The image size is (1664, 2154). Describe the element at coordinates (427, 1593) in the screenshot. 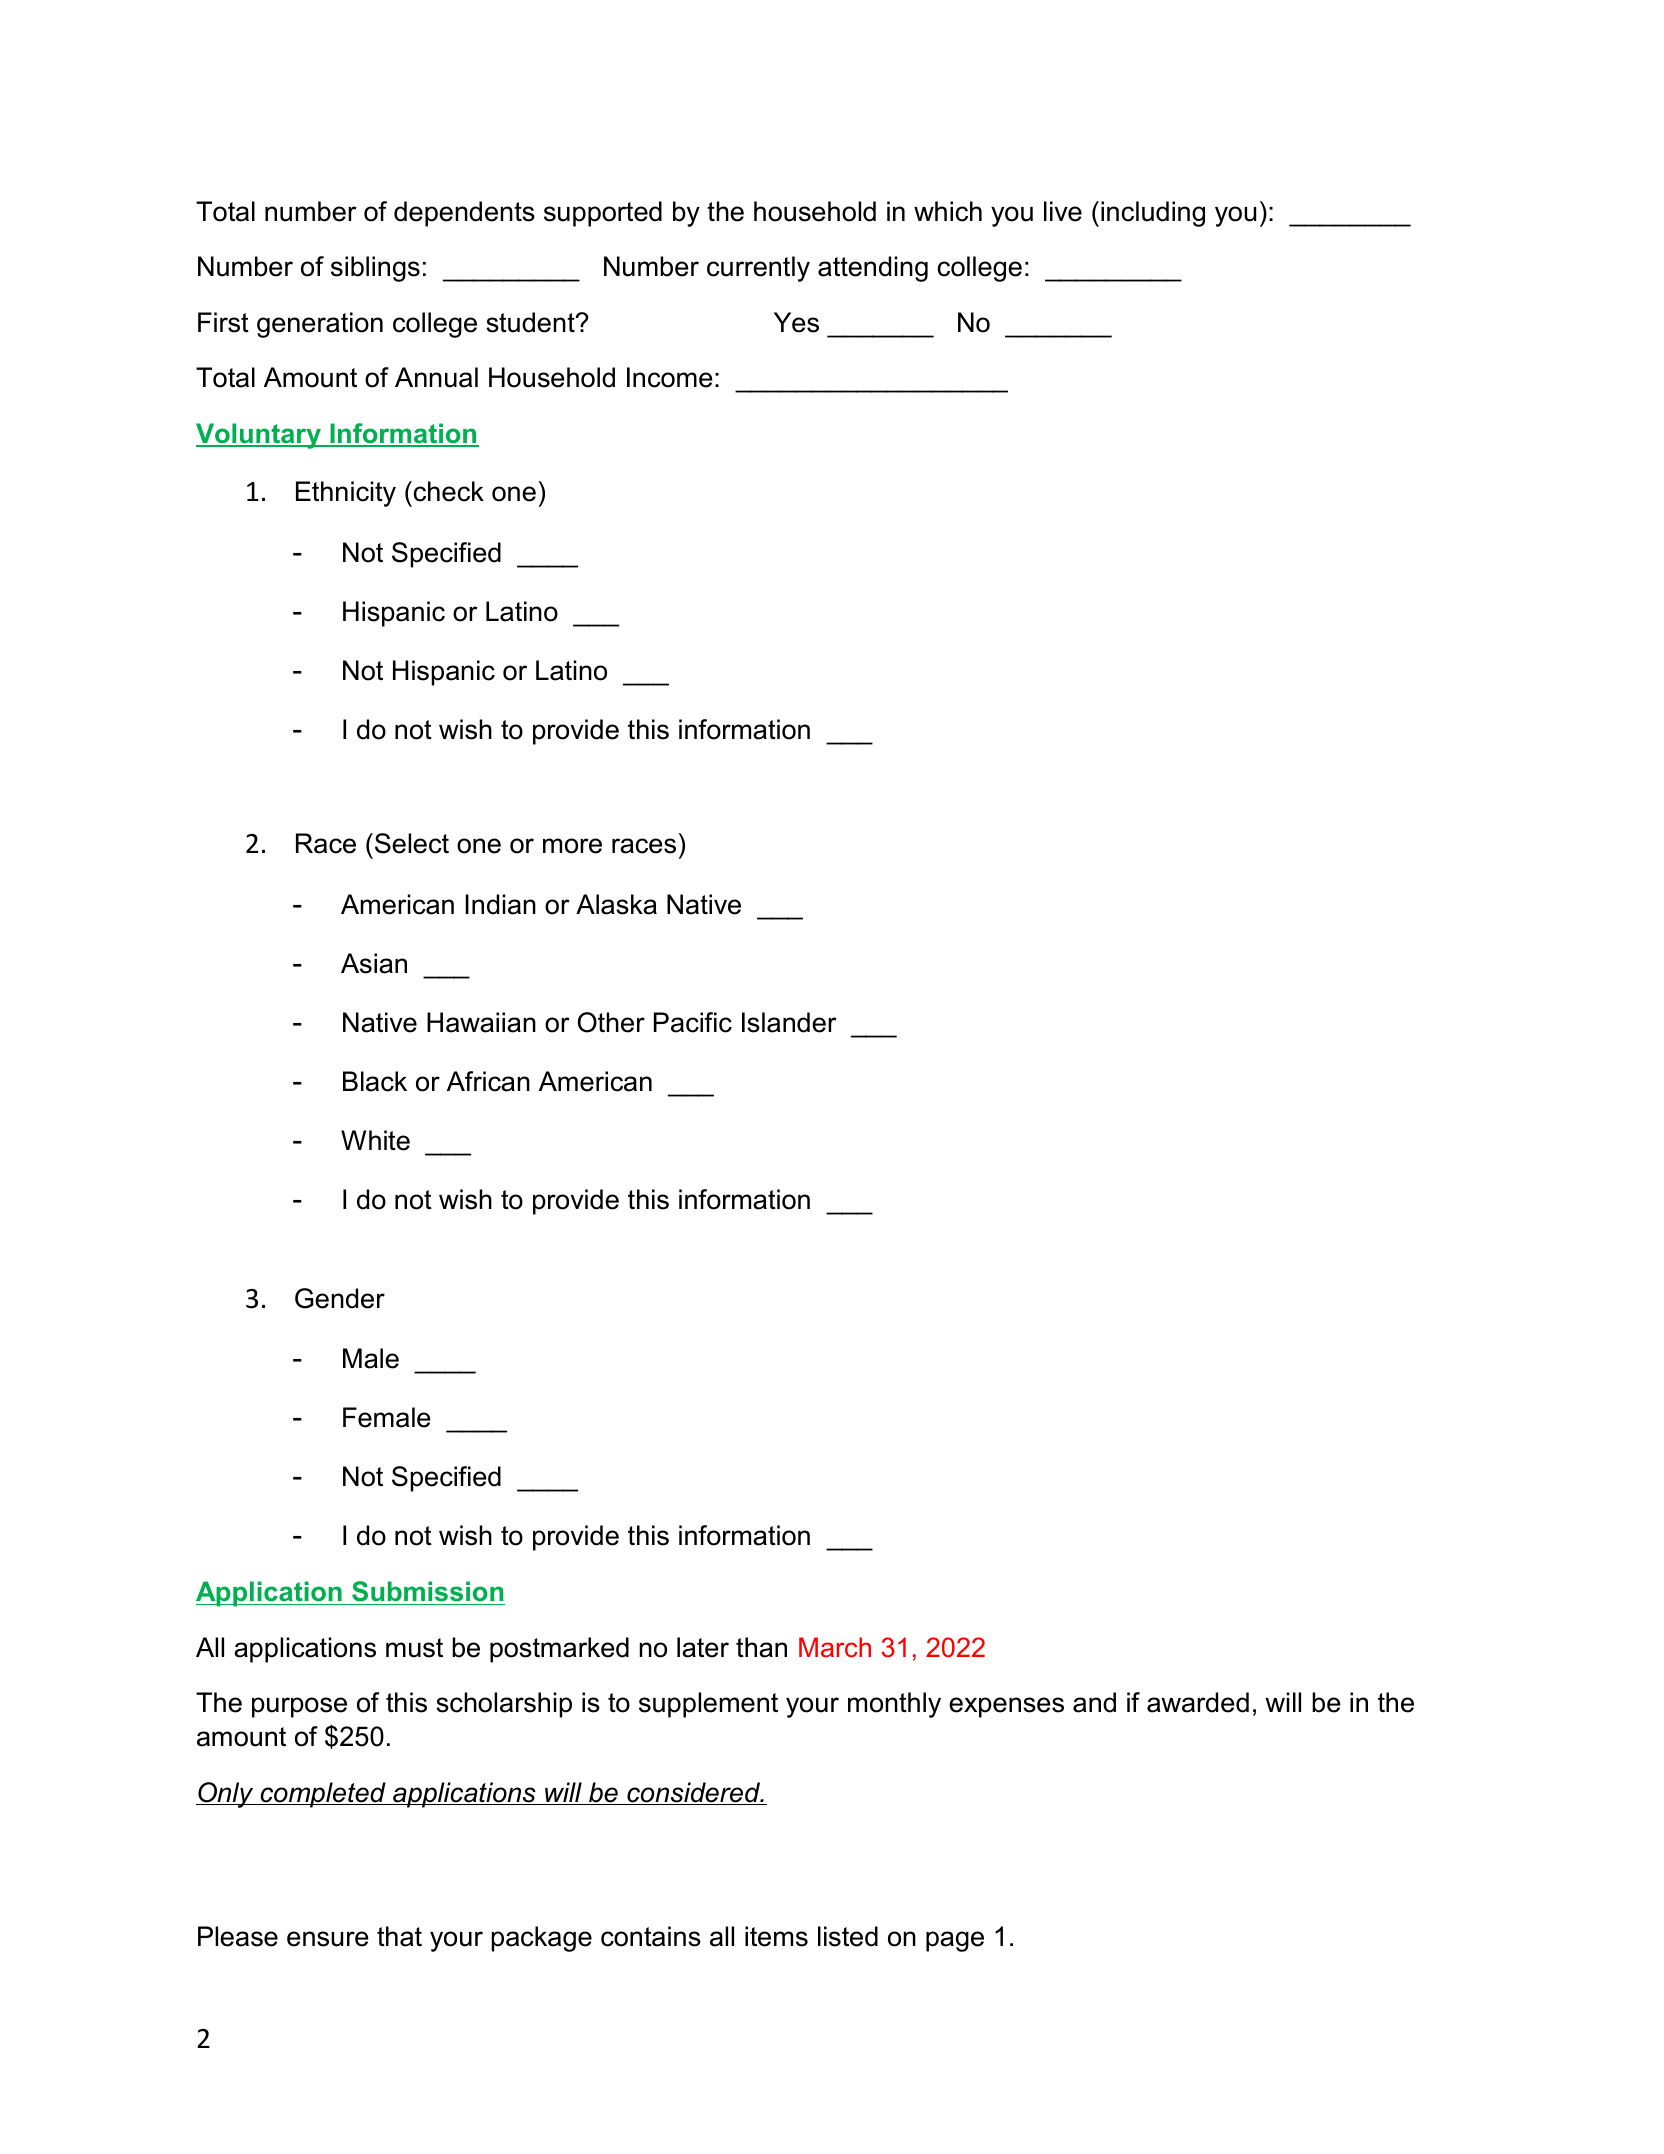

I see `Submission` at that location.
